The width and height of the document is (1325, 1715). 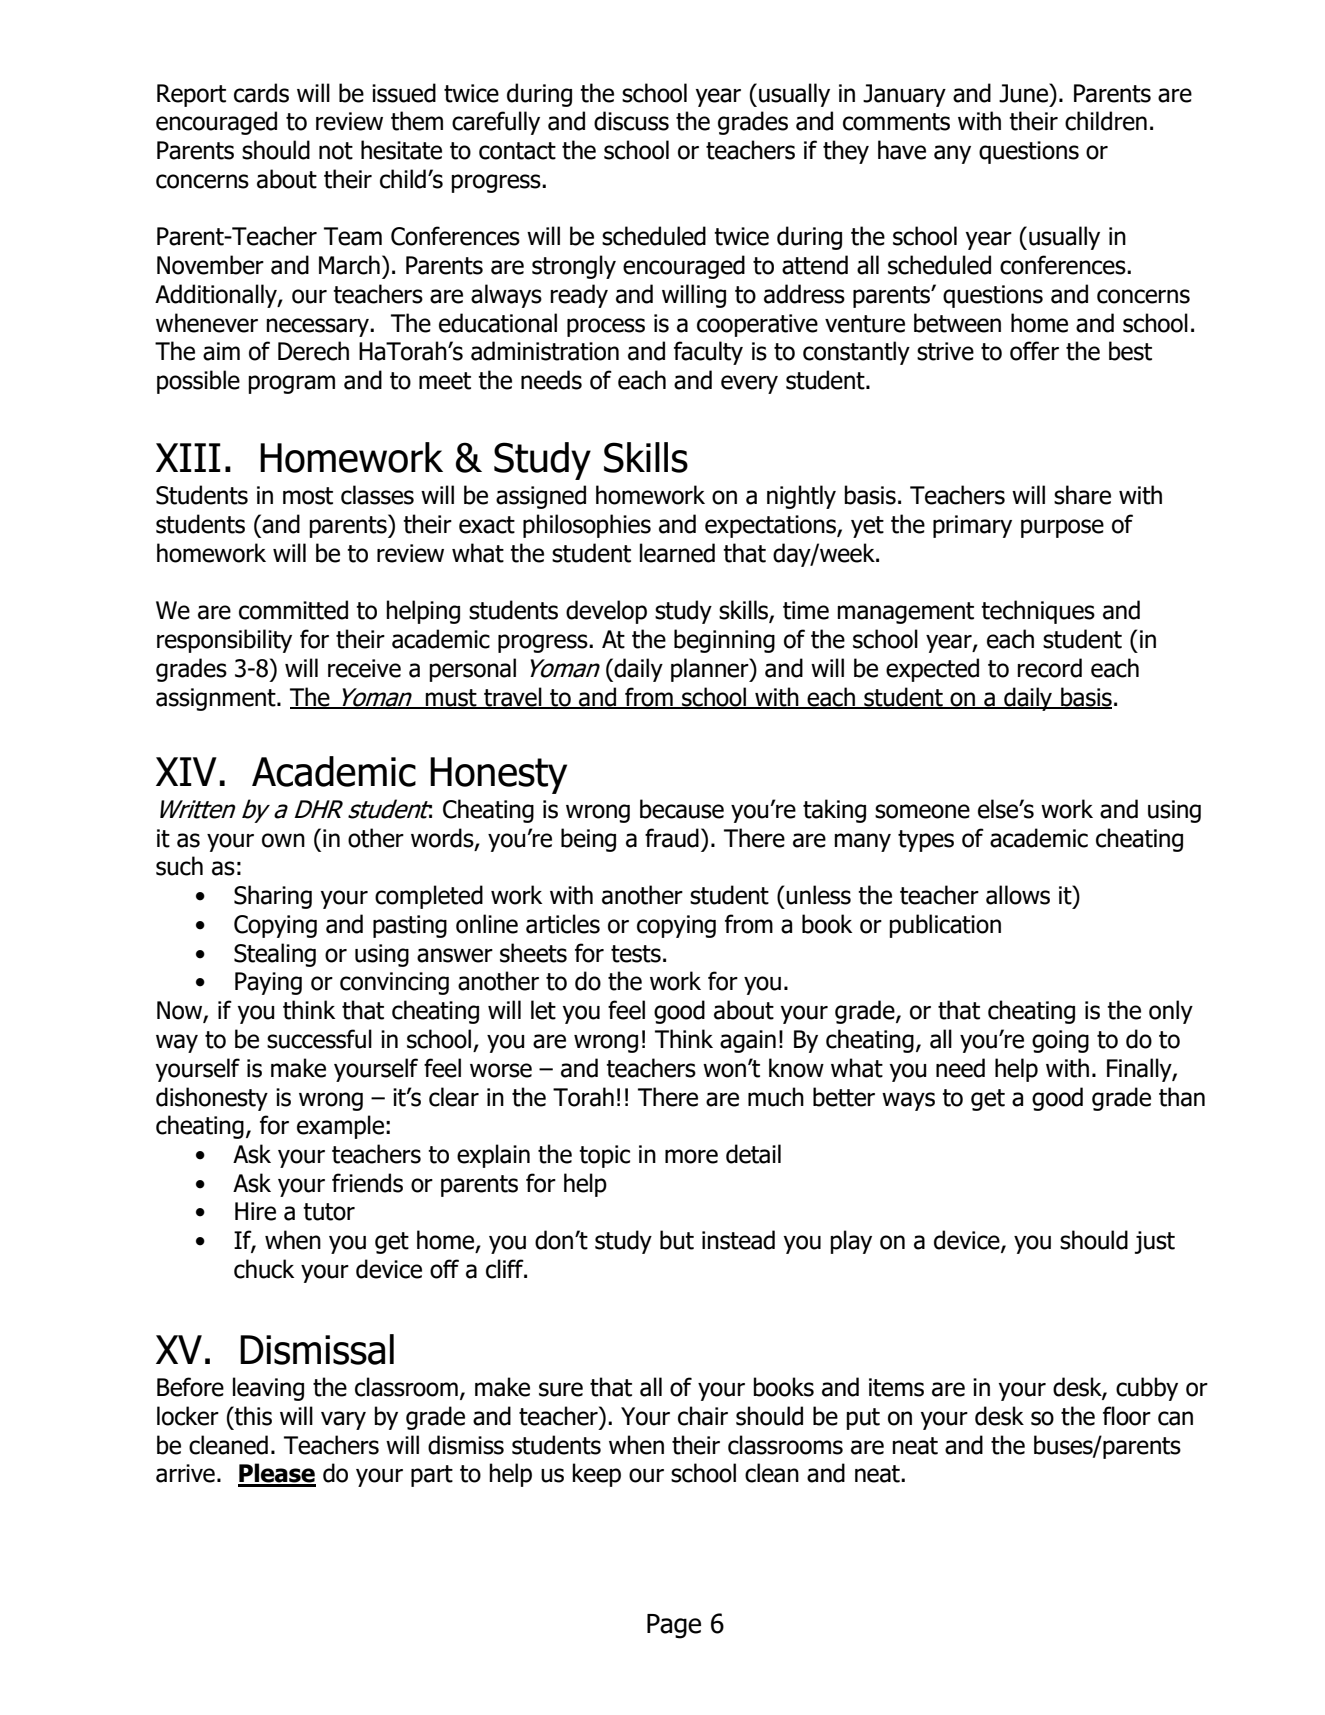 I want to click on June, so click(x=1024, y=93).
